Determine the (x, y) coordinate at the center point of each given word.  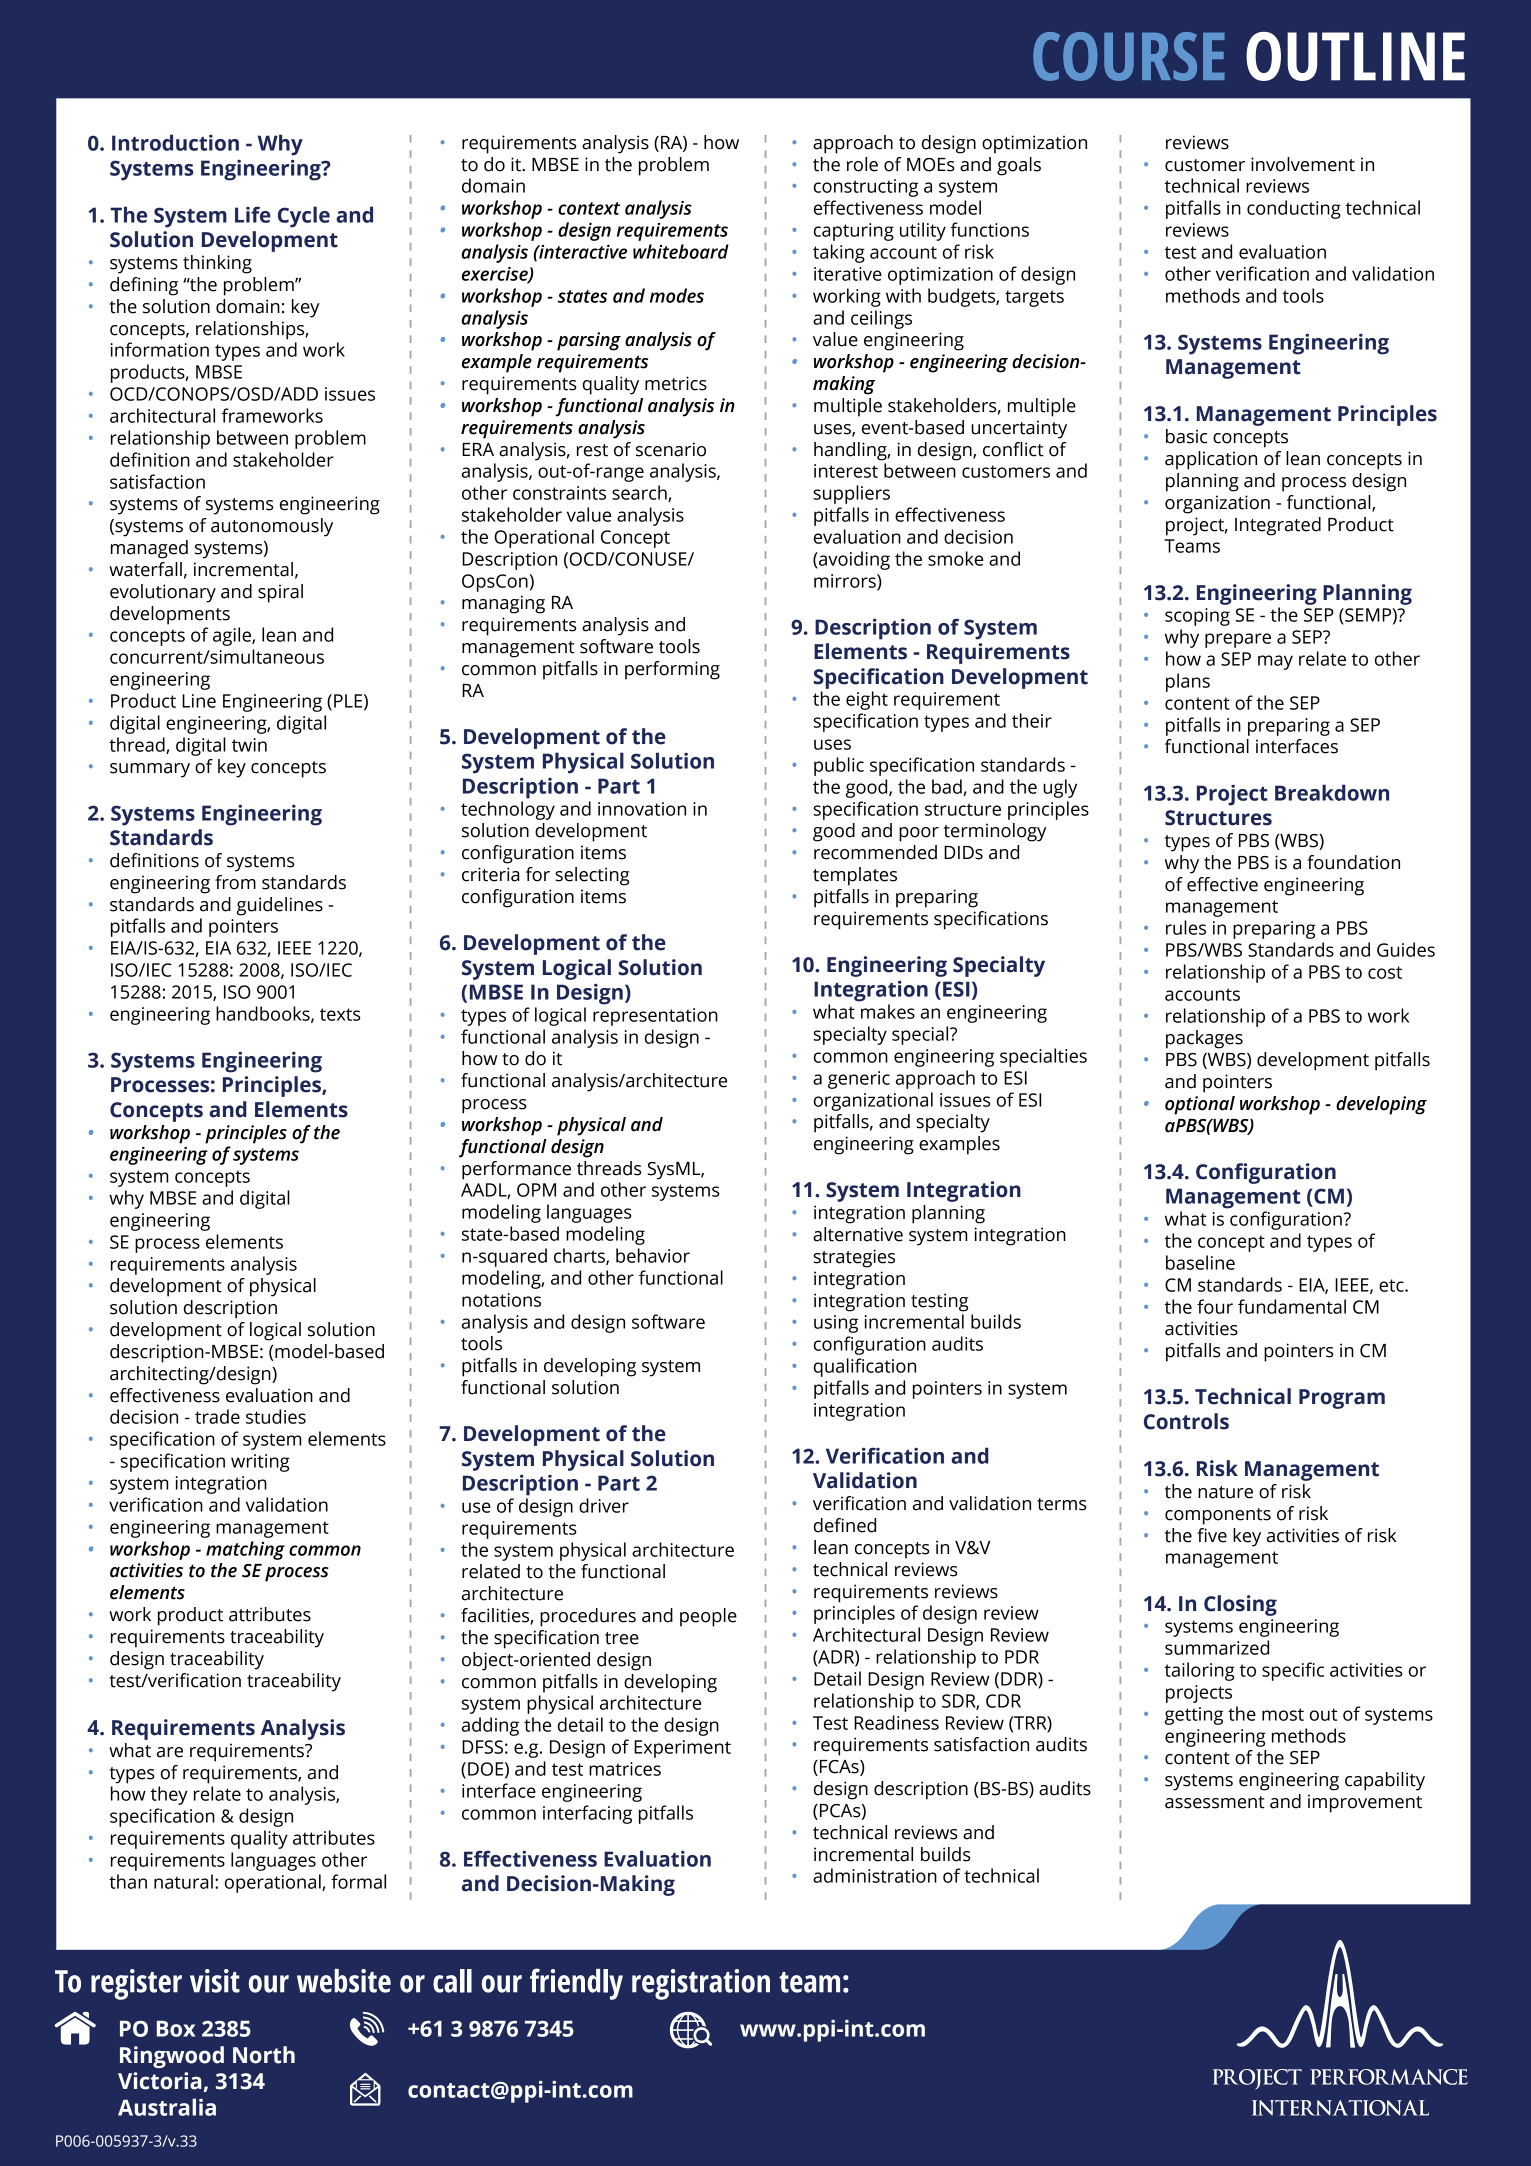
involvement (1303, 164)
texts (340, 1014)
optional (1200, 1105)
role (862, 164)
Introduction (175, 142)
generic (859, 1080)
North (264, 2055)
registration (701, 1984)
